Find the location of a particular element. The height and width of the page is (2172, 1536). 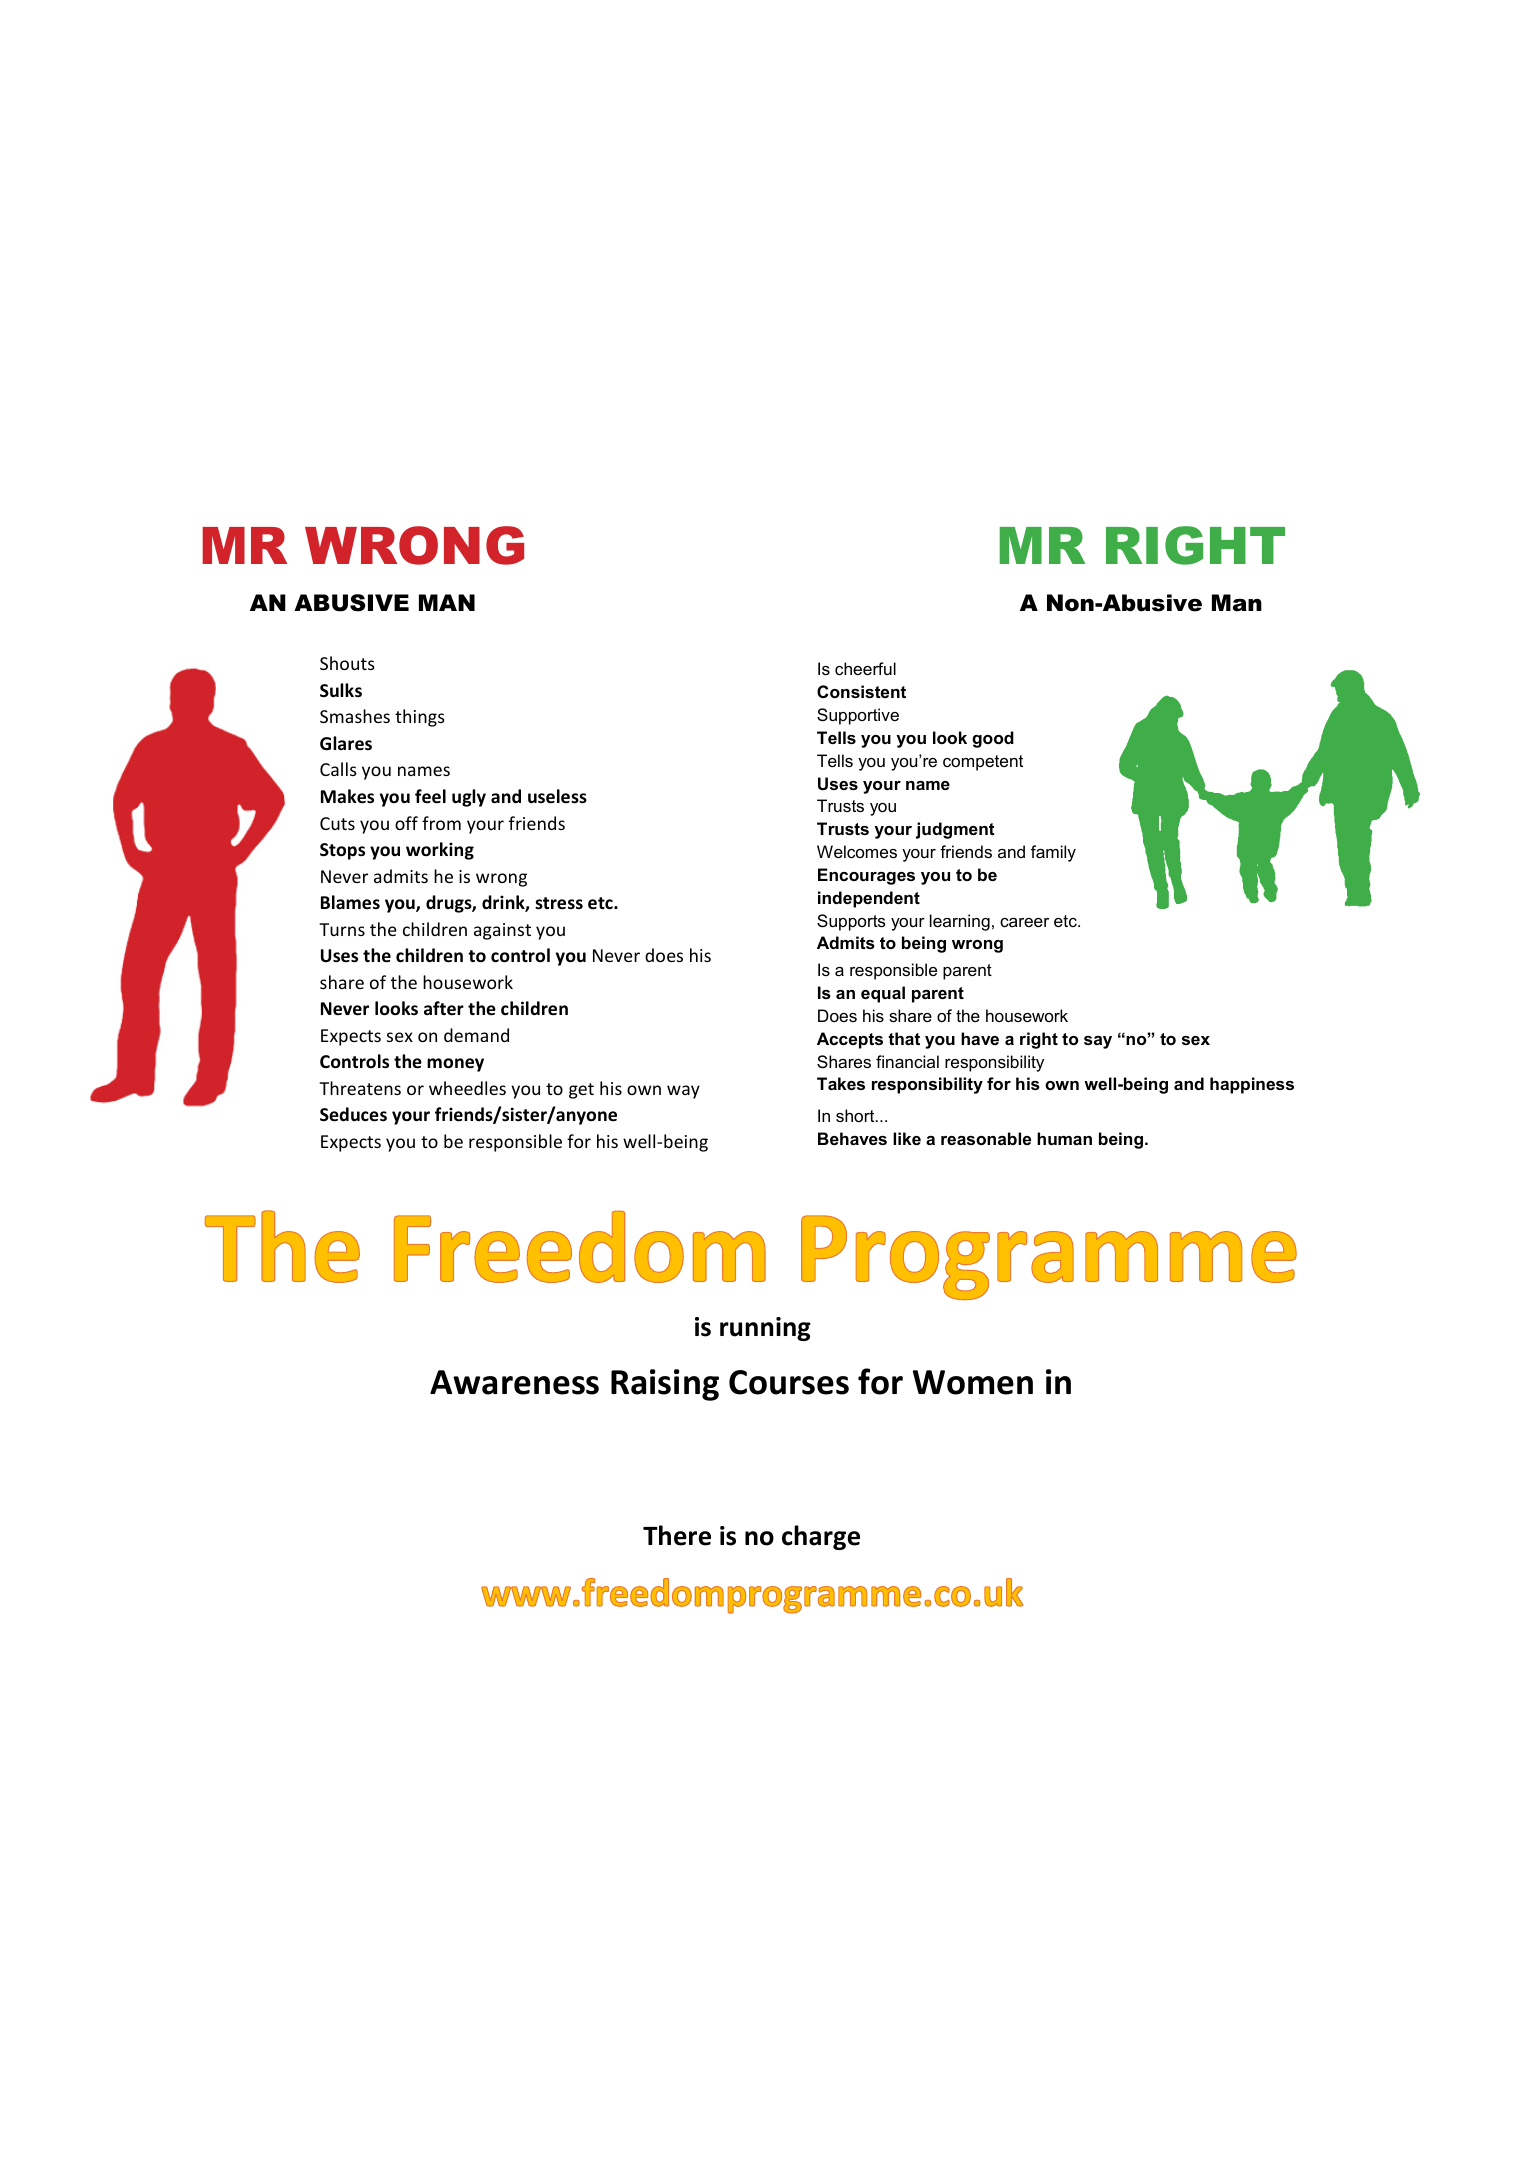

There is located at coordinates (677, 1535).
